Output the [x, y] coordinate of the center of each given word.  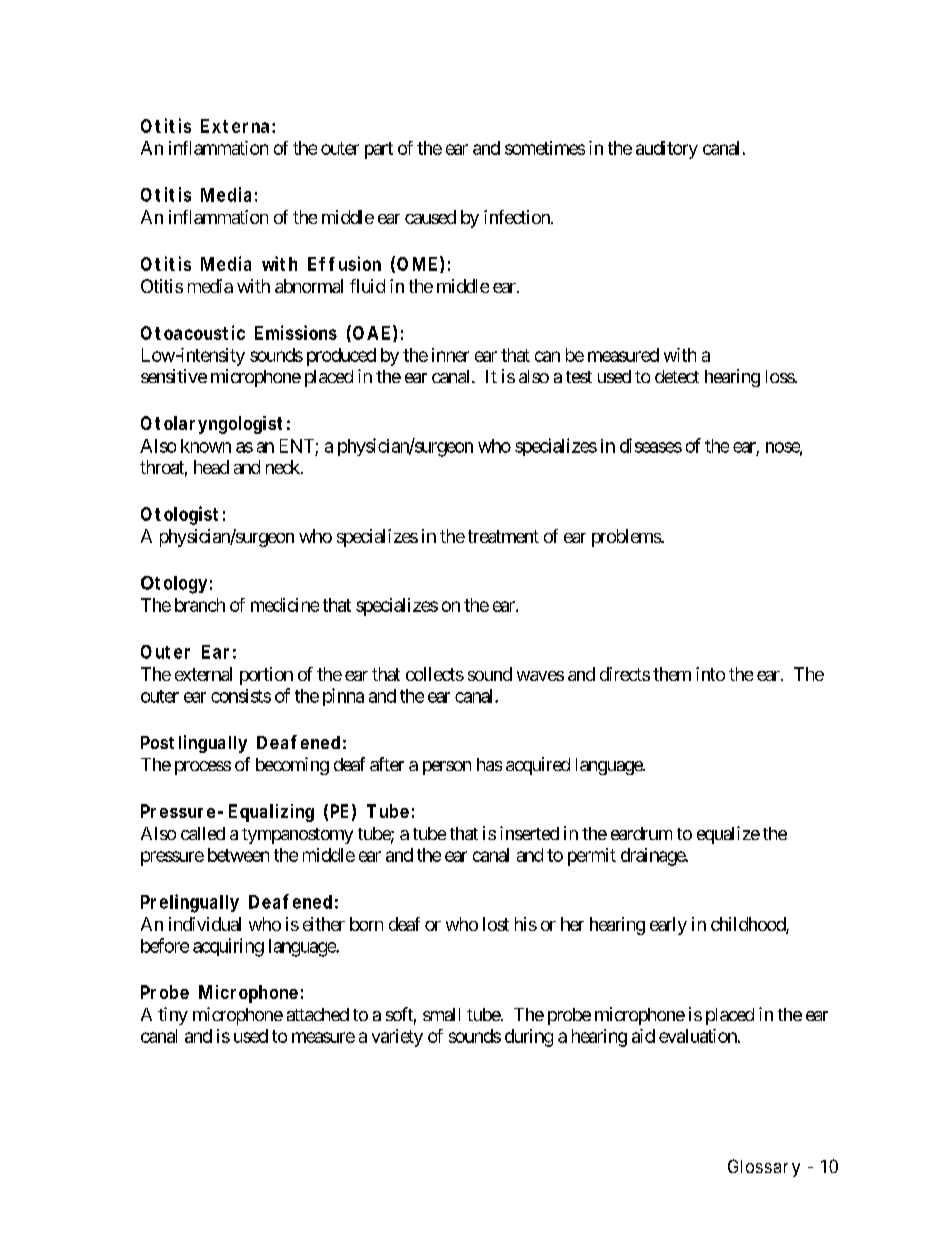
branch [200, 605]
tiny [173, 1016]
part [379, 150]
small [441, 1014]
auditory [667, 150]
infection [518, 217]
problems [627, 538]
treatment [503, 536]
